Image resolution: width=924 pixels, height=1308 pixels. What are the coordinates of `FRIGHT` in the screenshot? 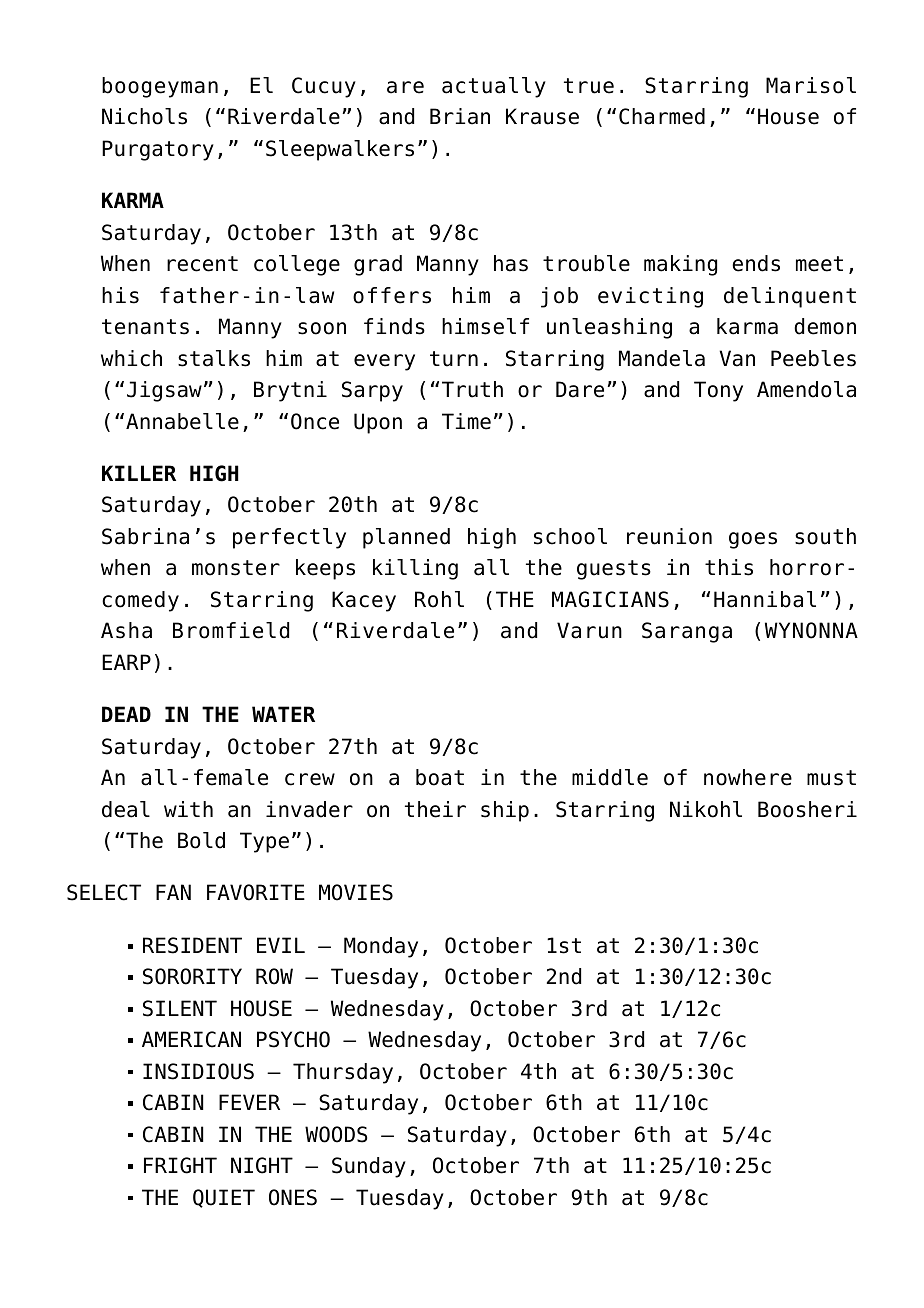 It's located at (180, 1165).
